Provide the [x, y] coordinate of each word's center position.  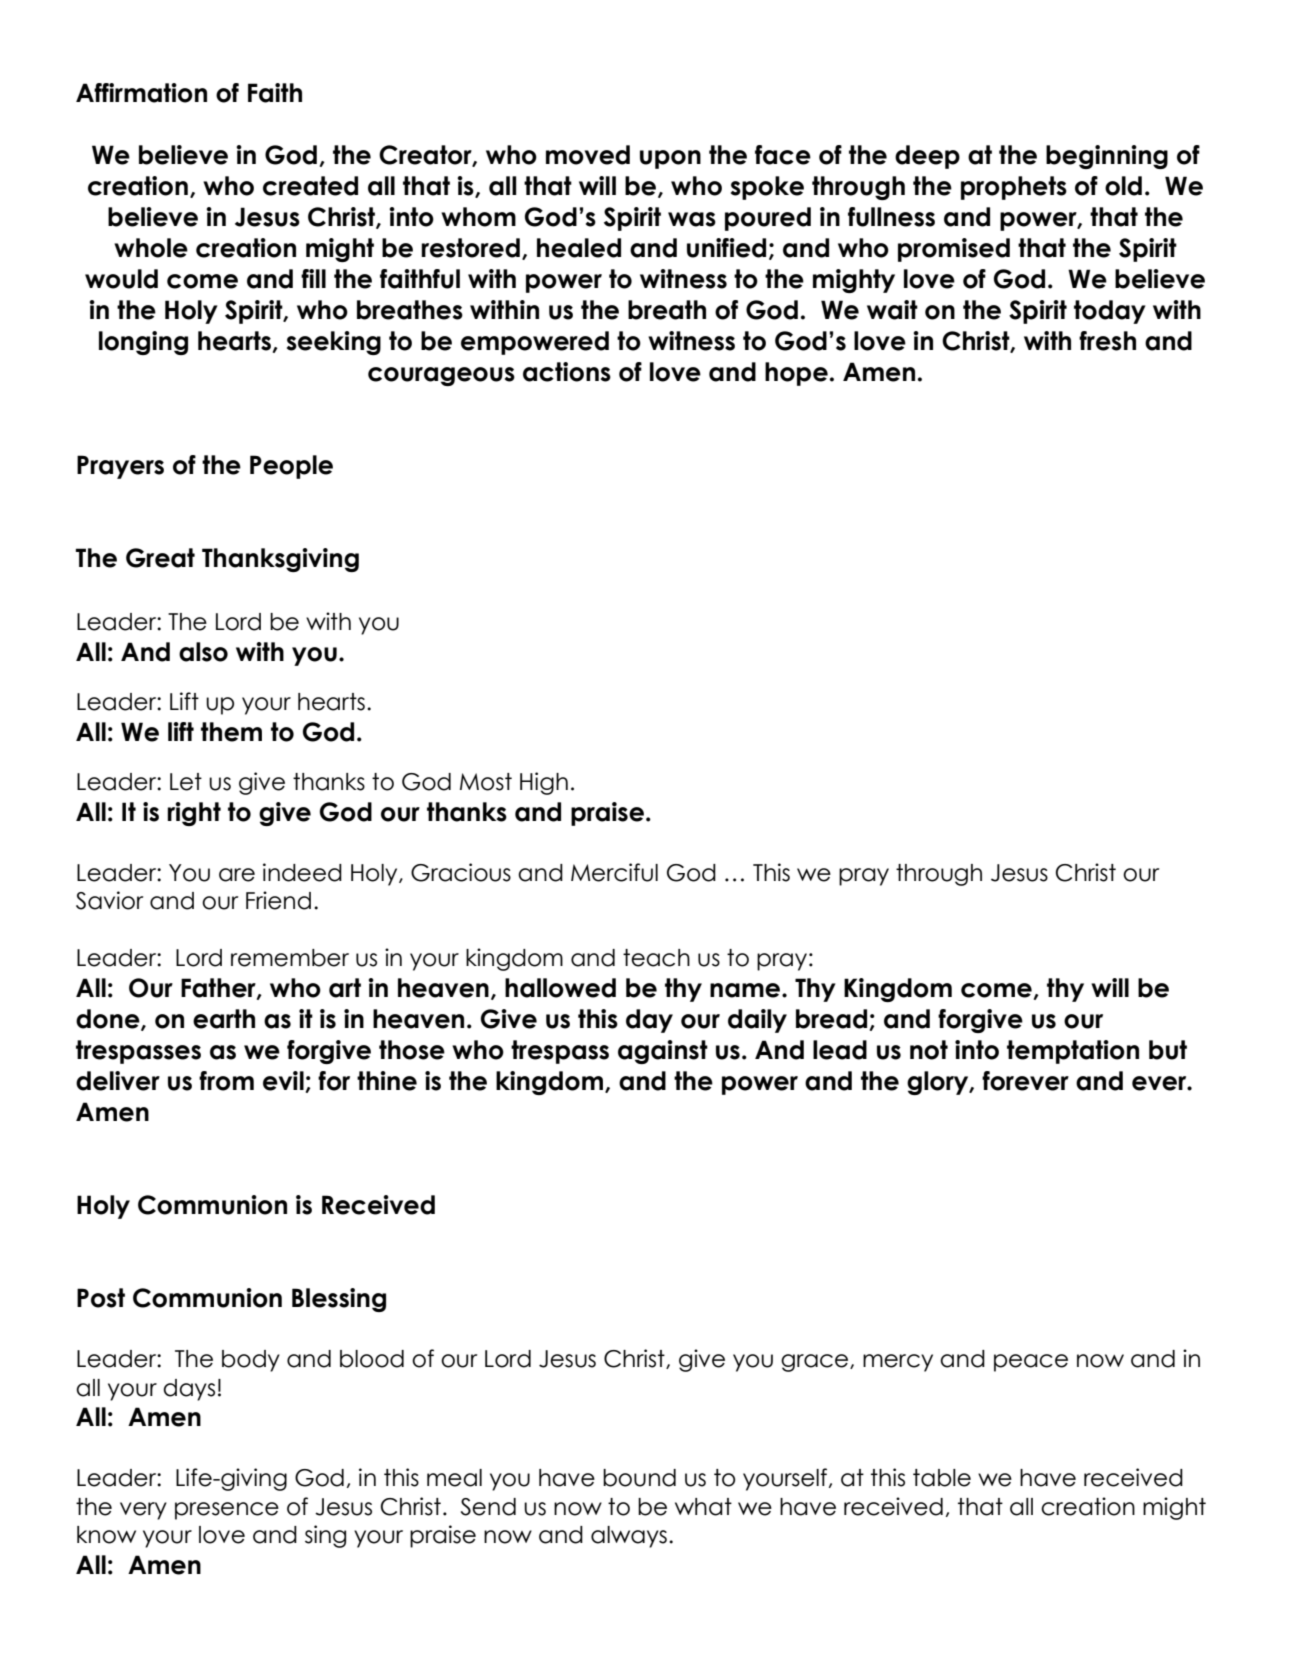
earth [224, 1019]
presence [227, 1511]
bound [639, 1478]
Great [160, 558]
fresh [1107, 341]
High [544, 783]
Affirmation [141, 93]
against [663, 1052]
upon [670, 159]
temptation [1073, 1052]
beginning [1107, 157]
